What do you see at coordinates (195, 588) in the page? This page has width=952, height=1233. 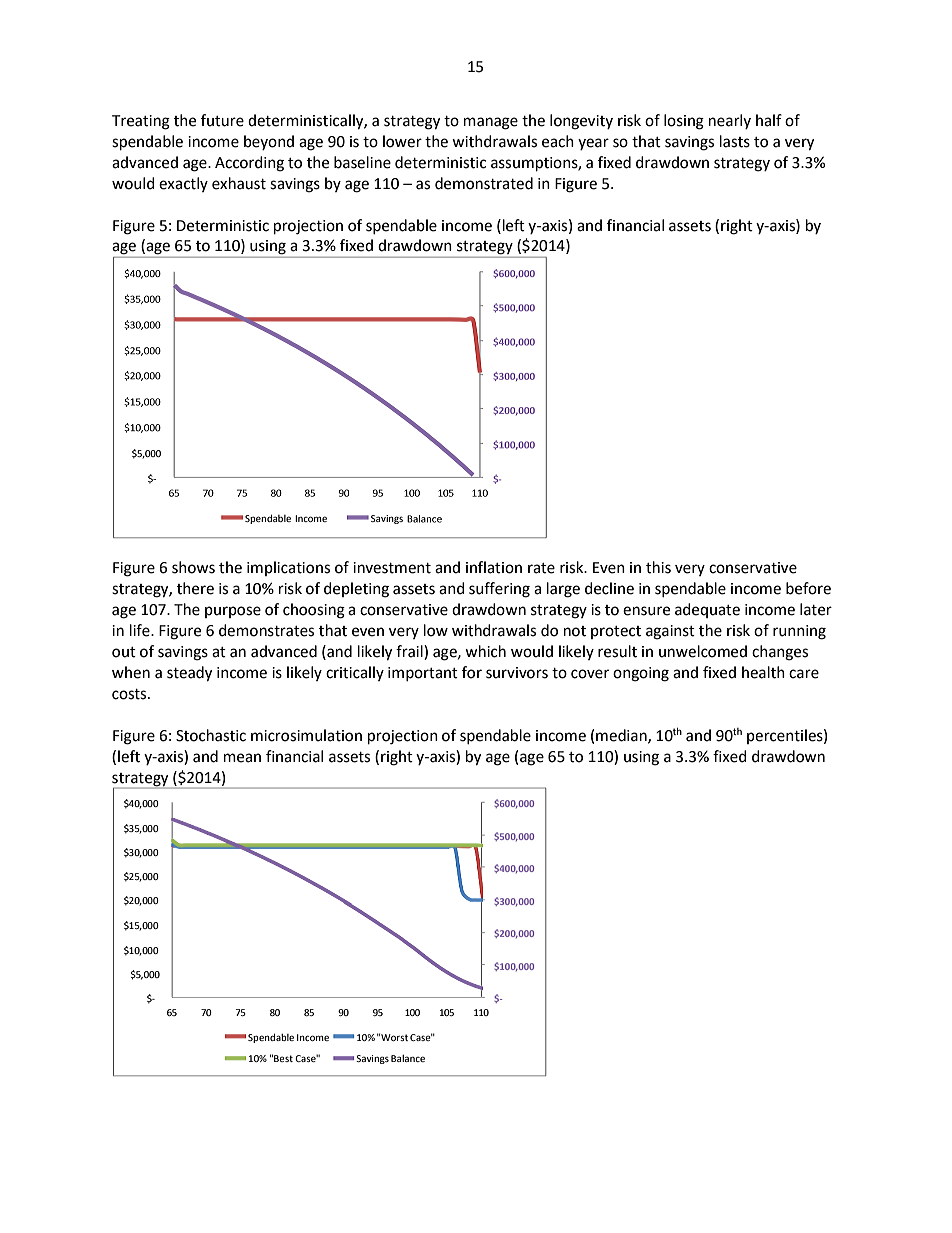 I see `there` at bounding box center [195, 588].
